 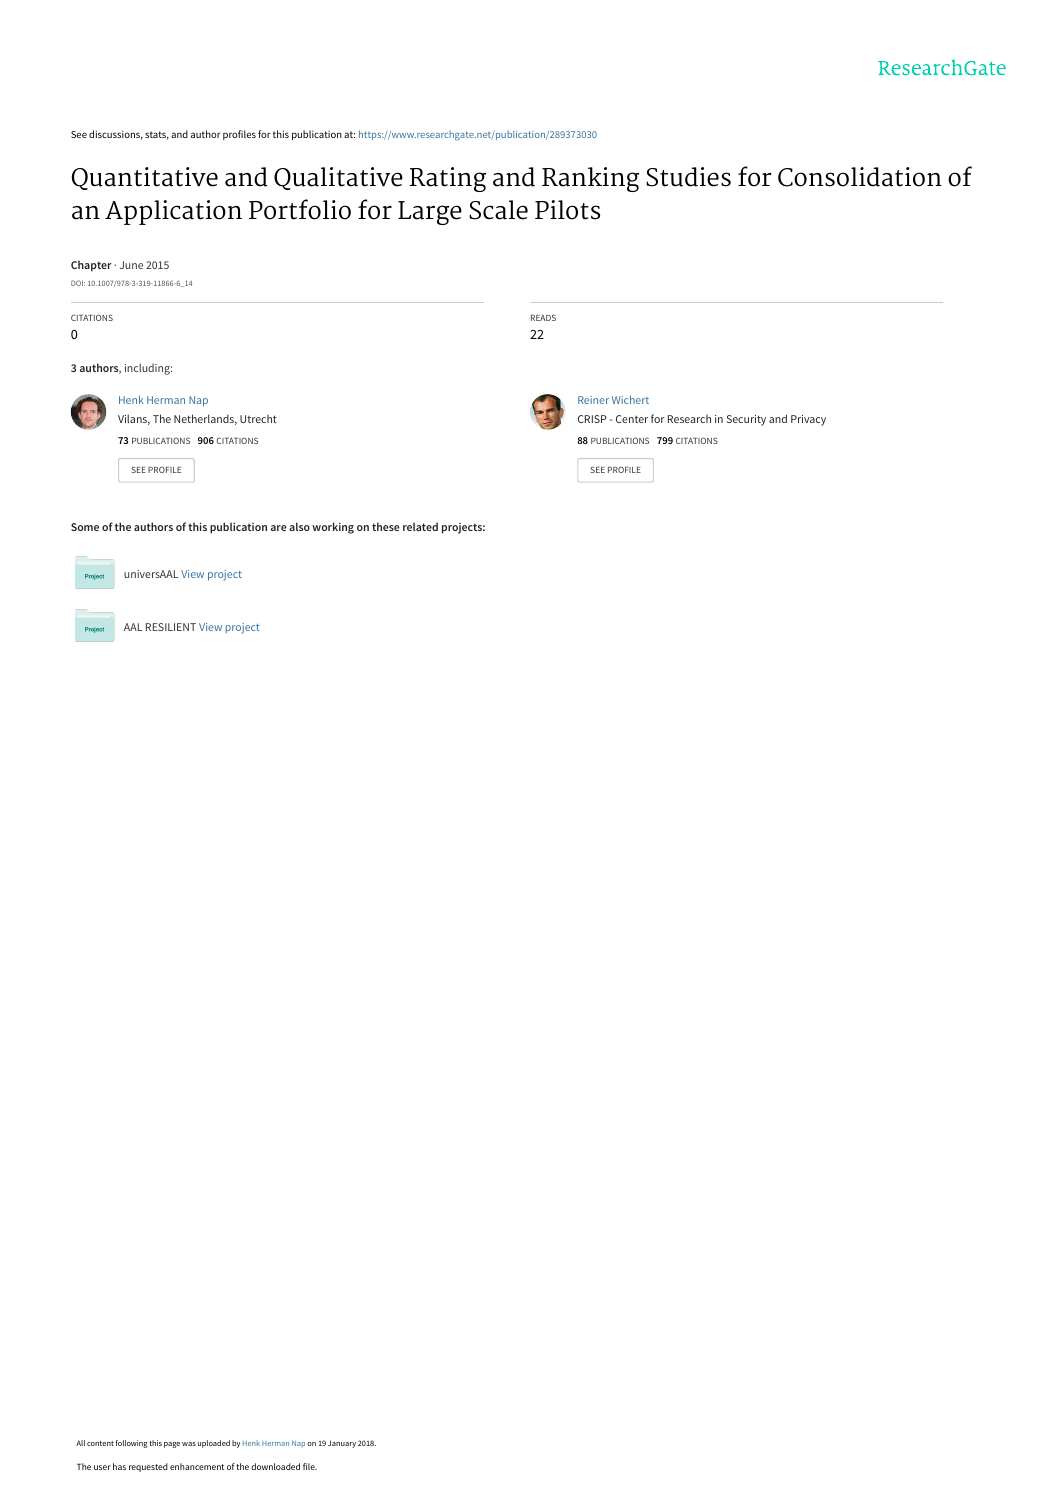 What do you see at coordinates (173, 212) in the screenshot?
I see `Application` at bounding box center [173, 212].
